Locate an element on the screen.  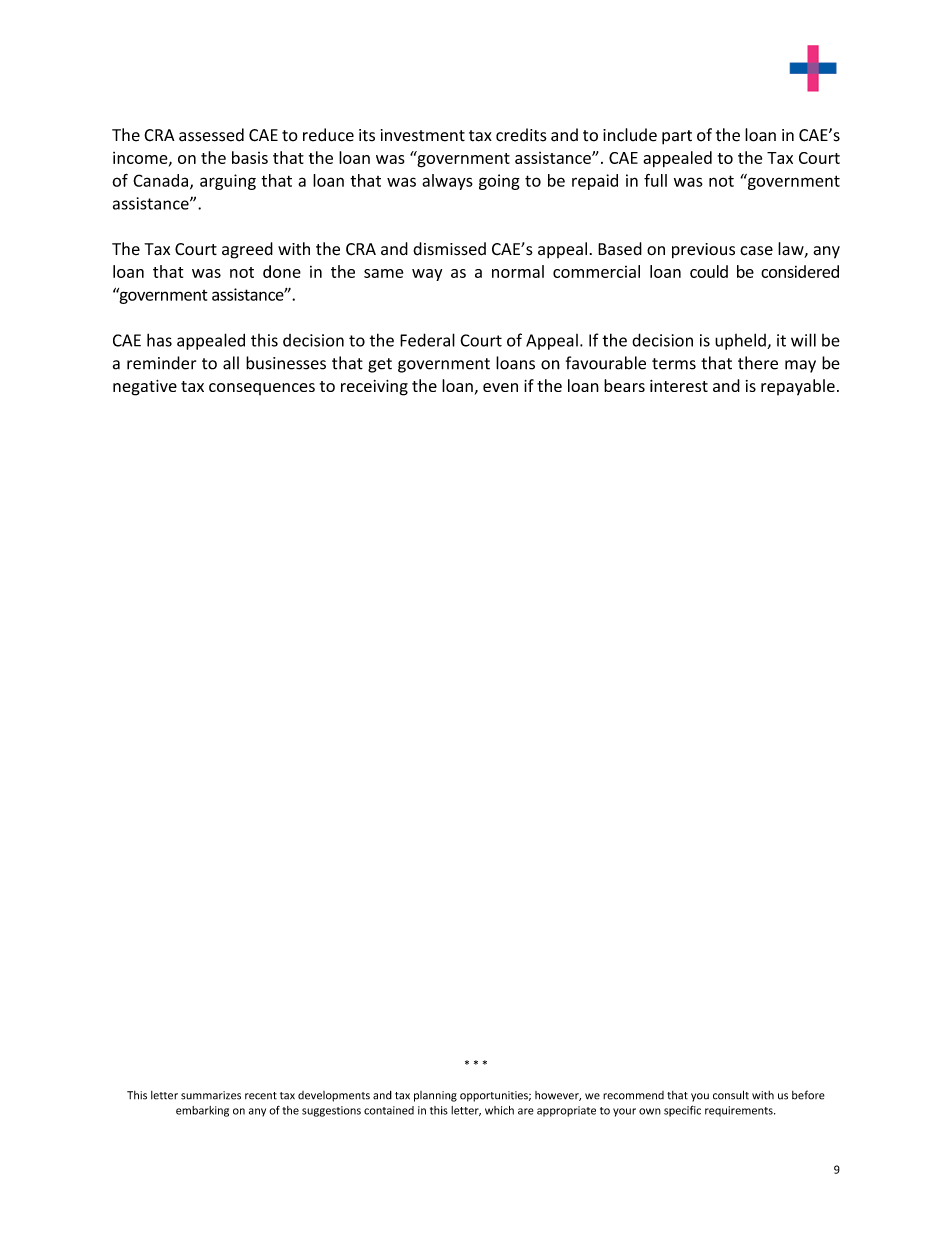
arguing is located at coordinates (228, 182).
